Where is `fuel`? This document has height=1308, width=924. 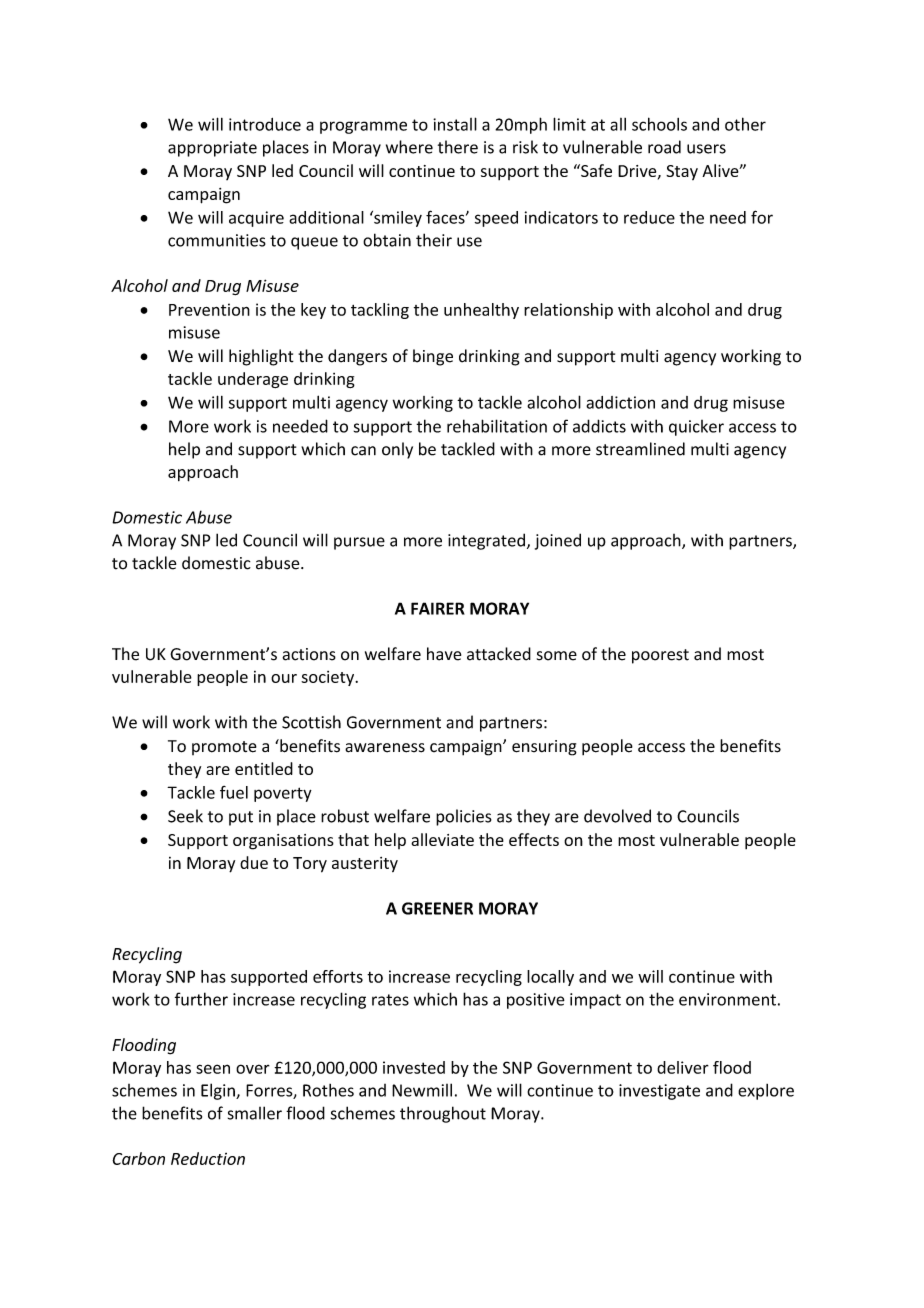 fuel is located at coordinates (234, 792).
